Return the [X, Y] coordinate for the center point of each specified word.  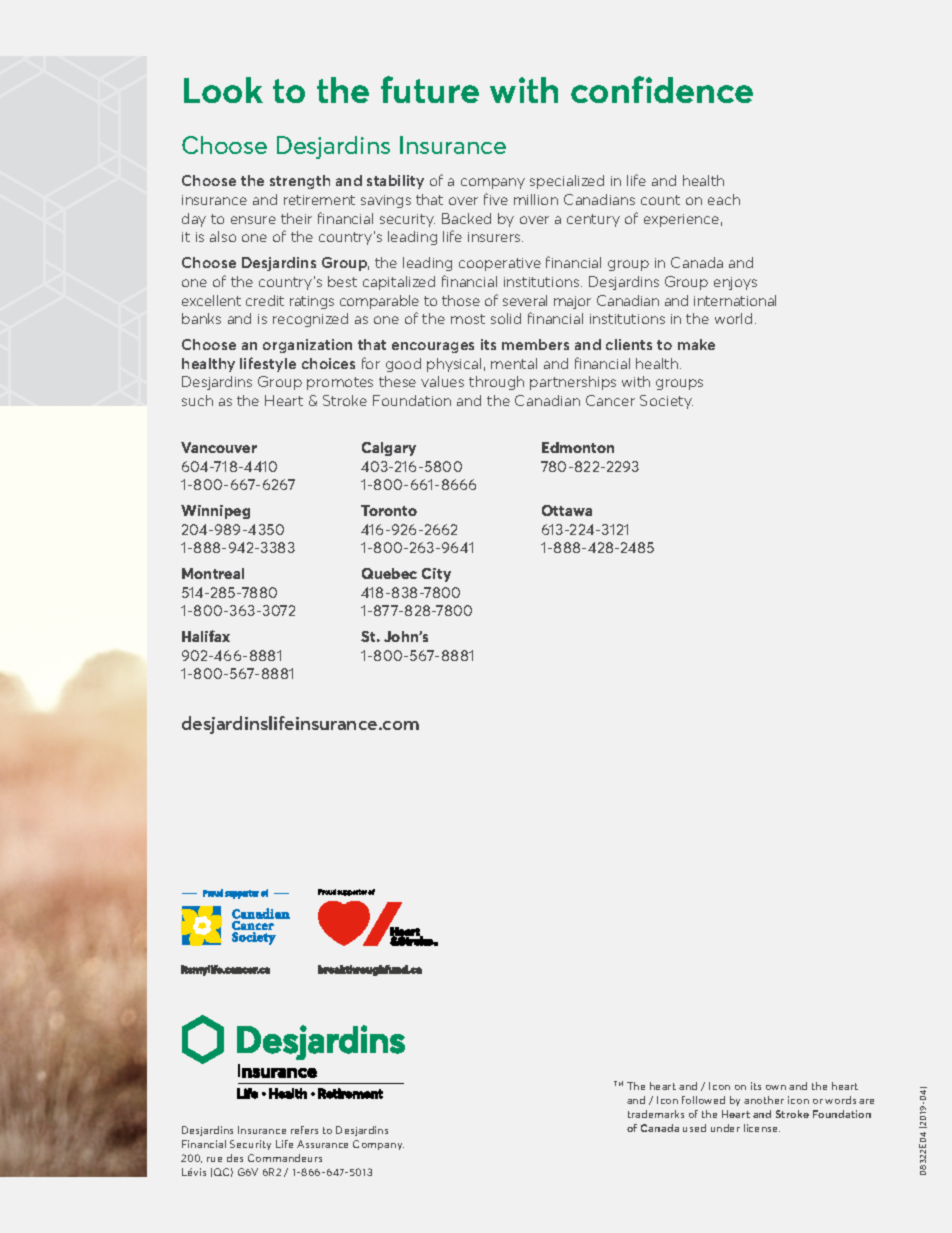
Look [223, 90]
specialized [567, 182]
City [436, 575]
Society [666, 402]
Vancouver [219, 447]
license [762, 1128]
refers [304, 1130]
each [724, 199]
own [776, 1087]
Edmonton [578, 447]
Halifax [206, 636]
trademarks [656, 1114]
